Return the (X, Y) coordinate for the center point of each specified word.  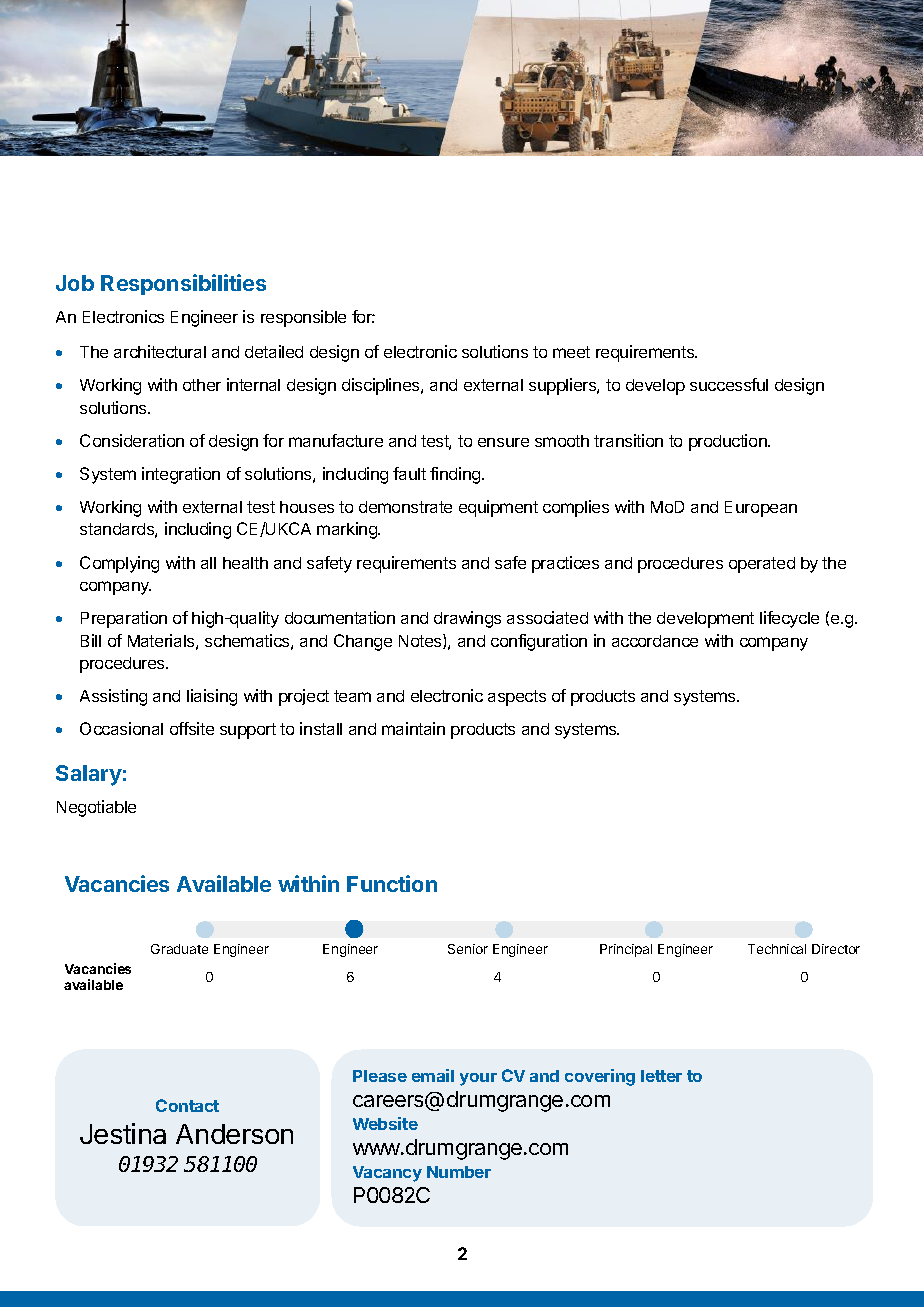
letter (661, 1076)
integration (181, 475)
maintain (413, 728)
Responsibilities (183, 284)
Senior (468, 949)
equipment (498, 508)
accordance (655, 641)
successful (729, 384)
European (761, 509)
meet (571, 352)
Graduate (179, 949)
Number (459, 1172)
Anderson (234, 1134)
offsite (192, 728)
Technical (777, 949)
